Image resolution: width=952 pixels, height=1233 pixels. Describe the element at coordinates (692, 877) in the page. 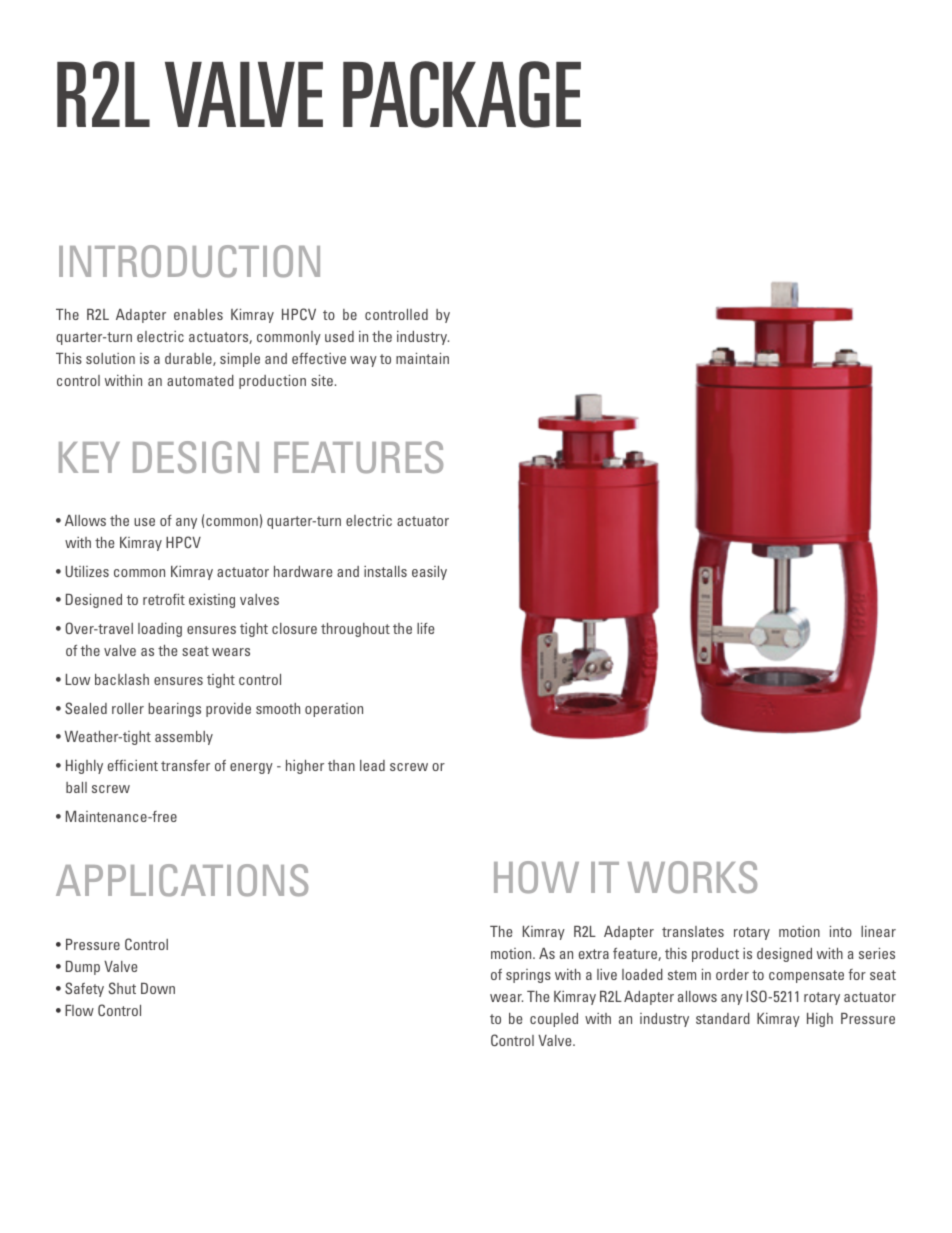

I see `WORKS` at that location.
